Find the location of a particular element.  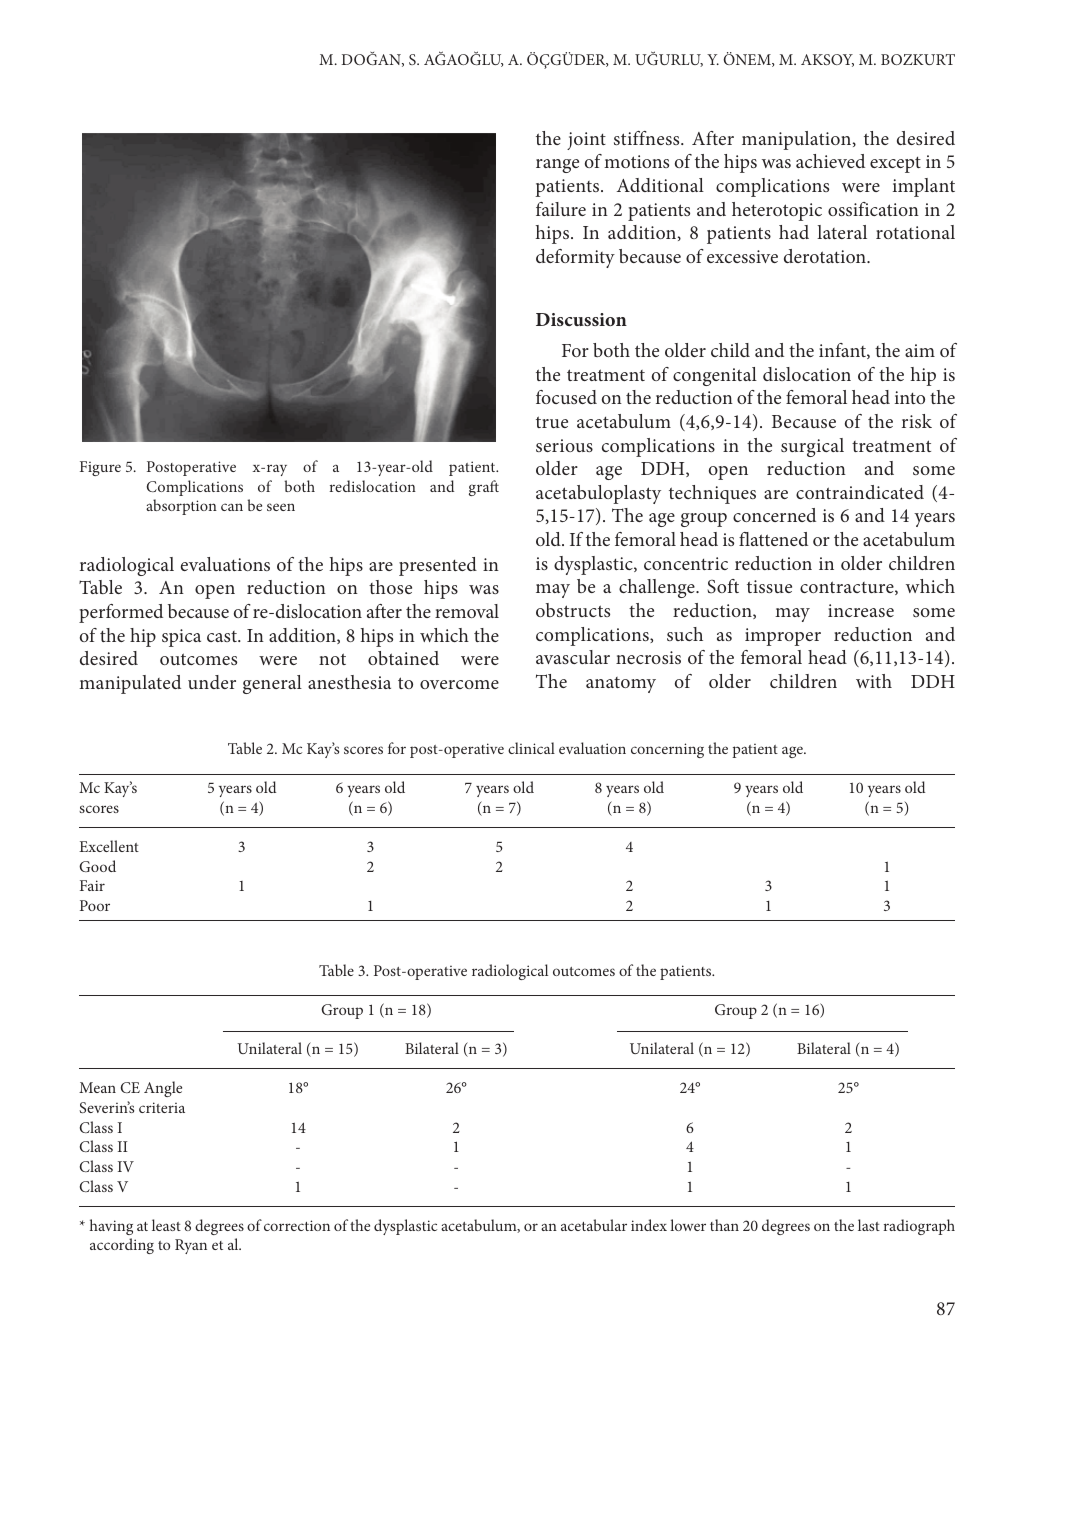

failure is located at coordinates (561, 209).
